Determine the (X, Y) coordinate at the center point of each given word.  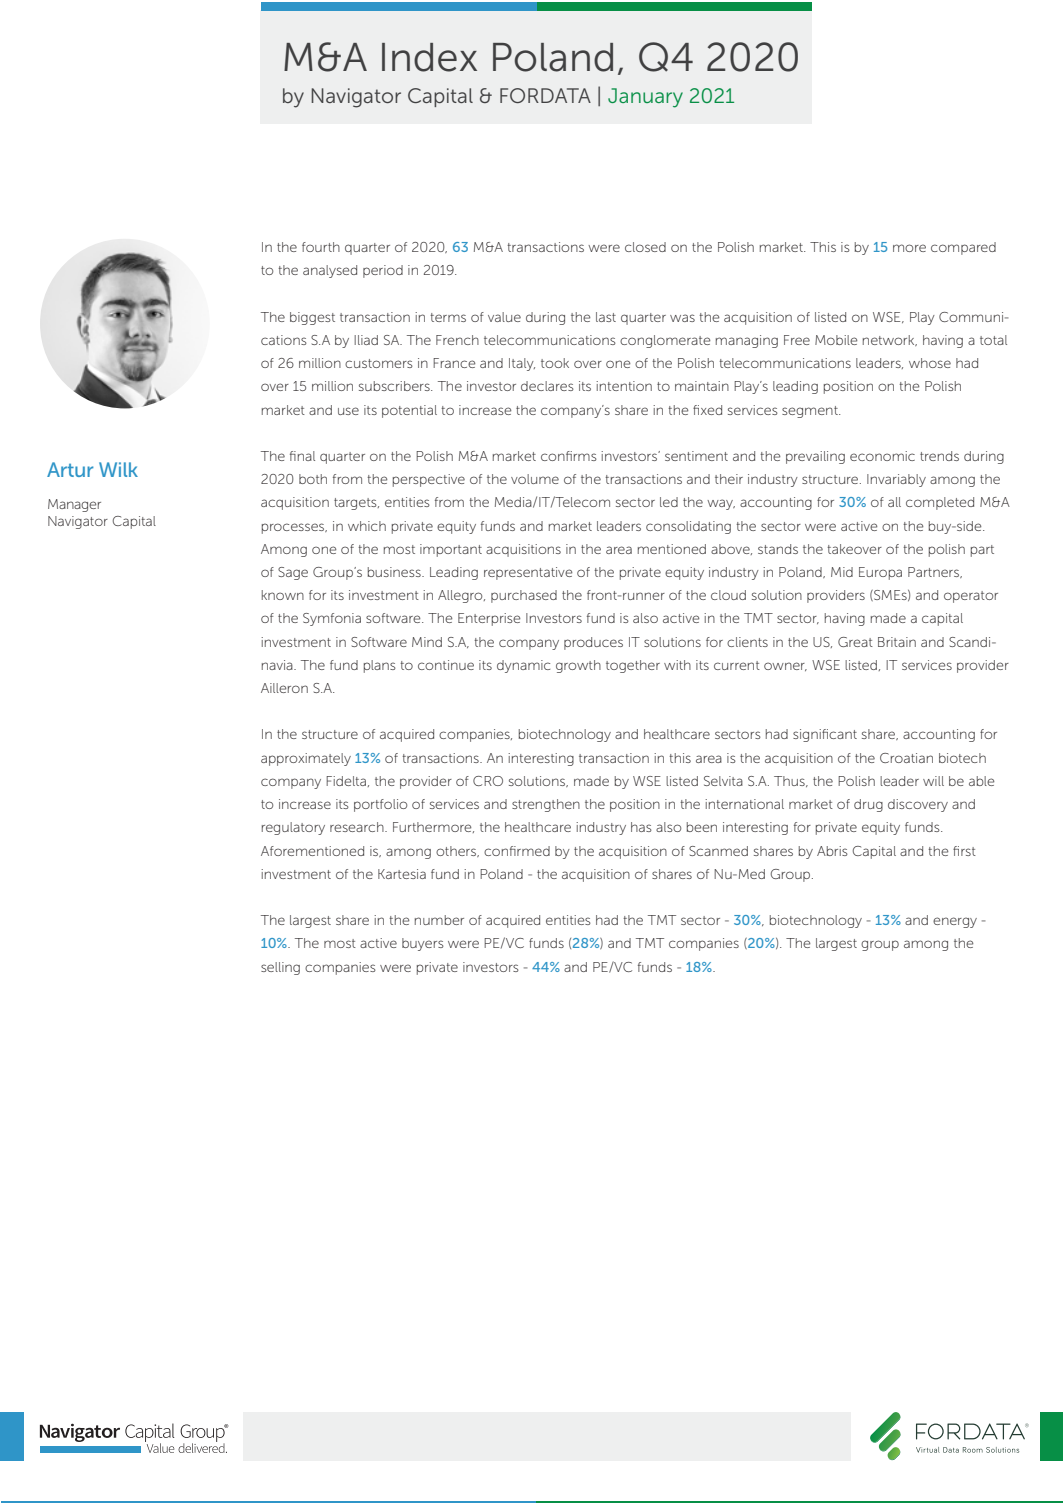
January (645, 98)
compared (963, 248)
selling (280, 968)
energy (955, 922)
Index (429, 57)
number (439, 920)
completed (940, 503)
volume (535, 479)
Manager (74, 505)
